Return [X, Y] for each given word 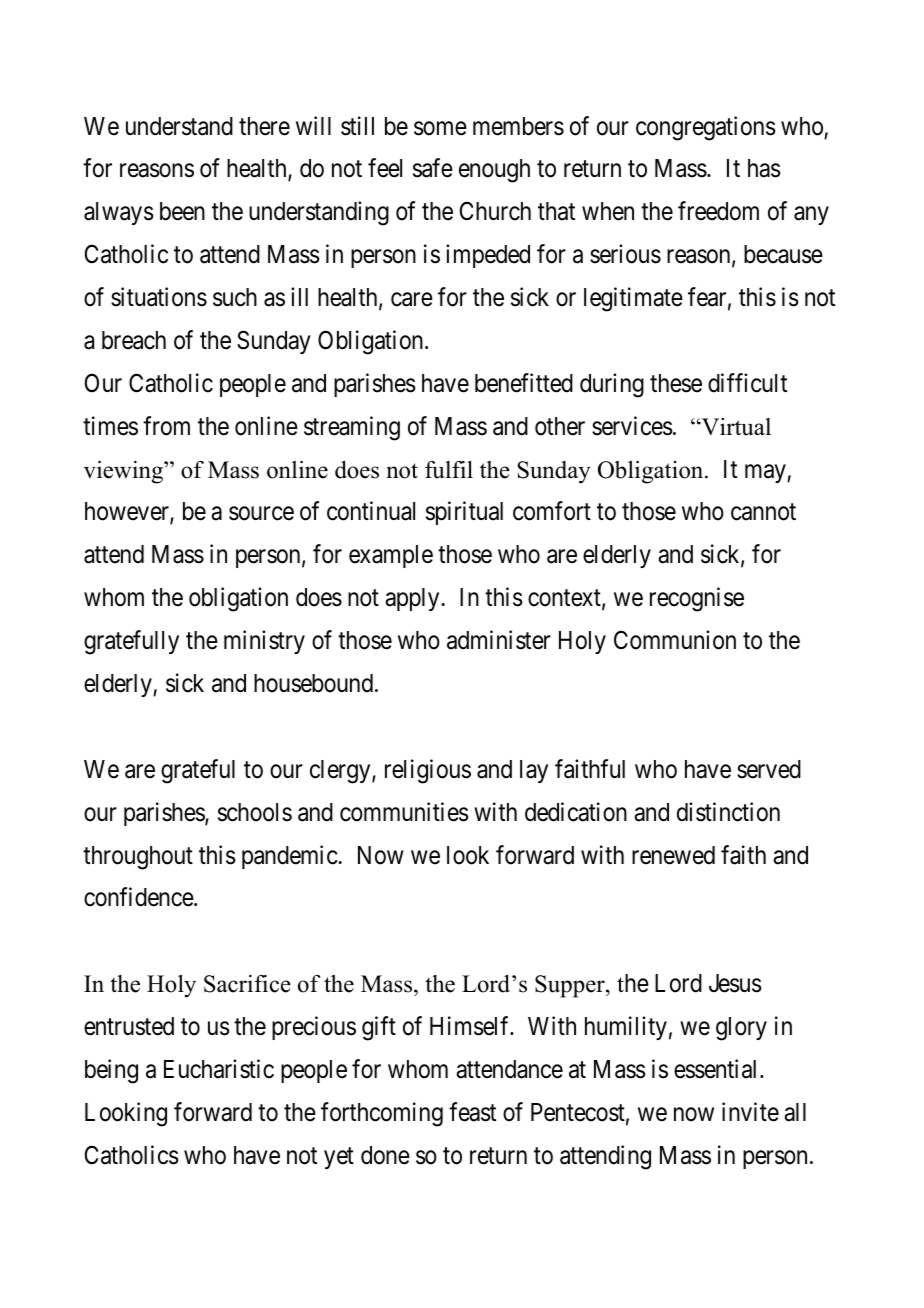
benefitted [524, 383]
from [166, 426]
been [182, 211]
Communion [675, 640]
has [764, 168]
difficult [747, 383]
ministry [264, 642]
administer [499, 640]
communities [404, 812]
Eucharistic [219, 1069]
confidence [139, 897]
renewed [673, 855]
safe [433, 168]
